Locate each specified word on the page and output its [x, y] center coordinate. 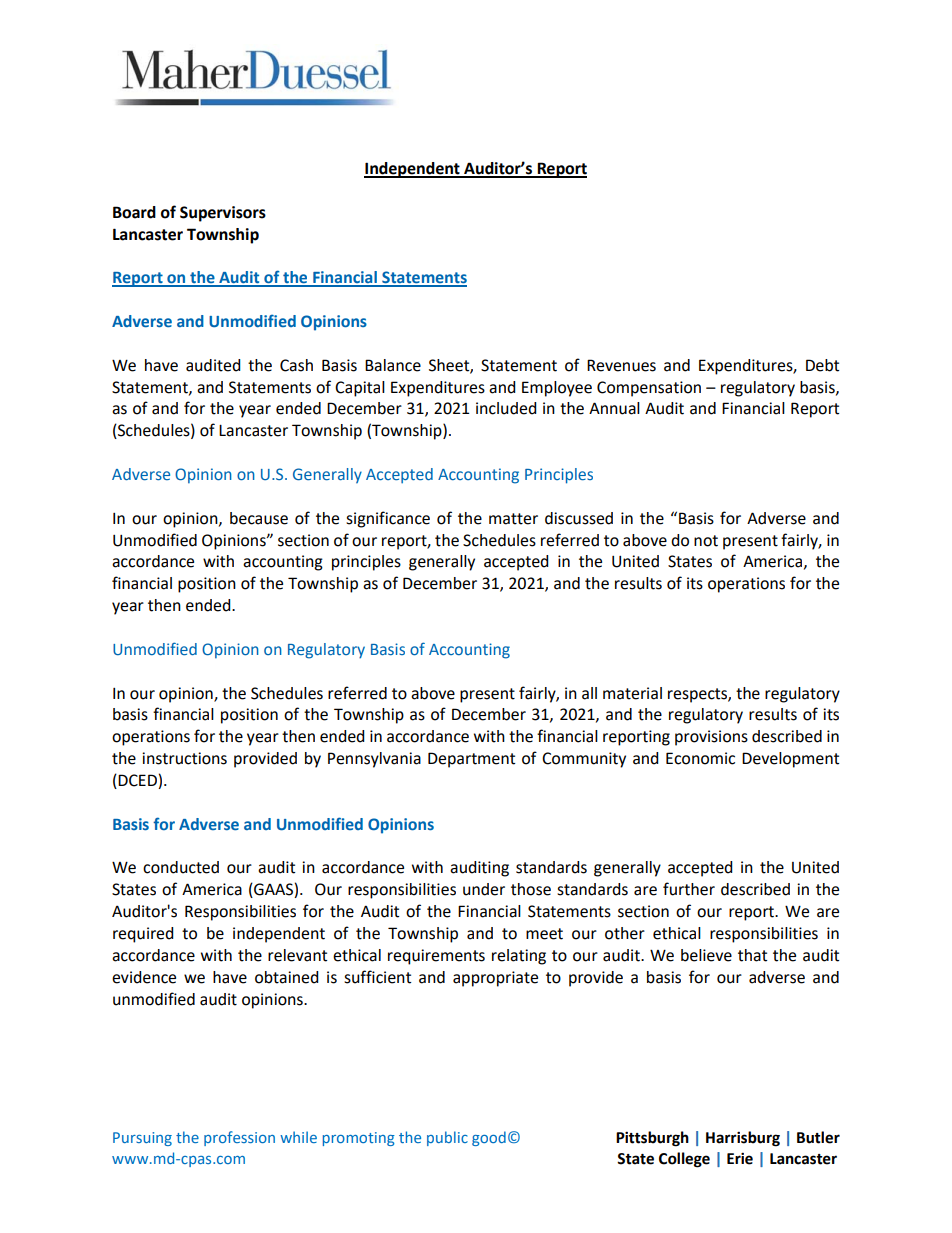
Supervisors [223, 214]
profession [239, 1138]
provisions [711, 738]
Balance [393, 365]
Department [471, 760]
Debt [822, 365]
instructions [184, 758]
